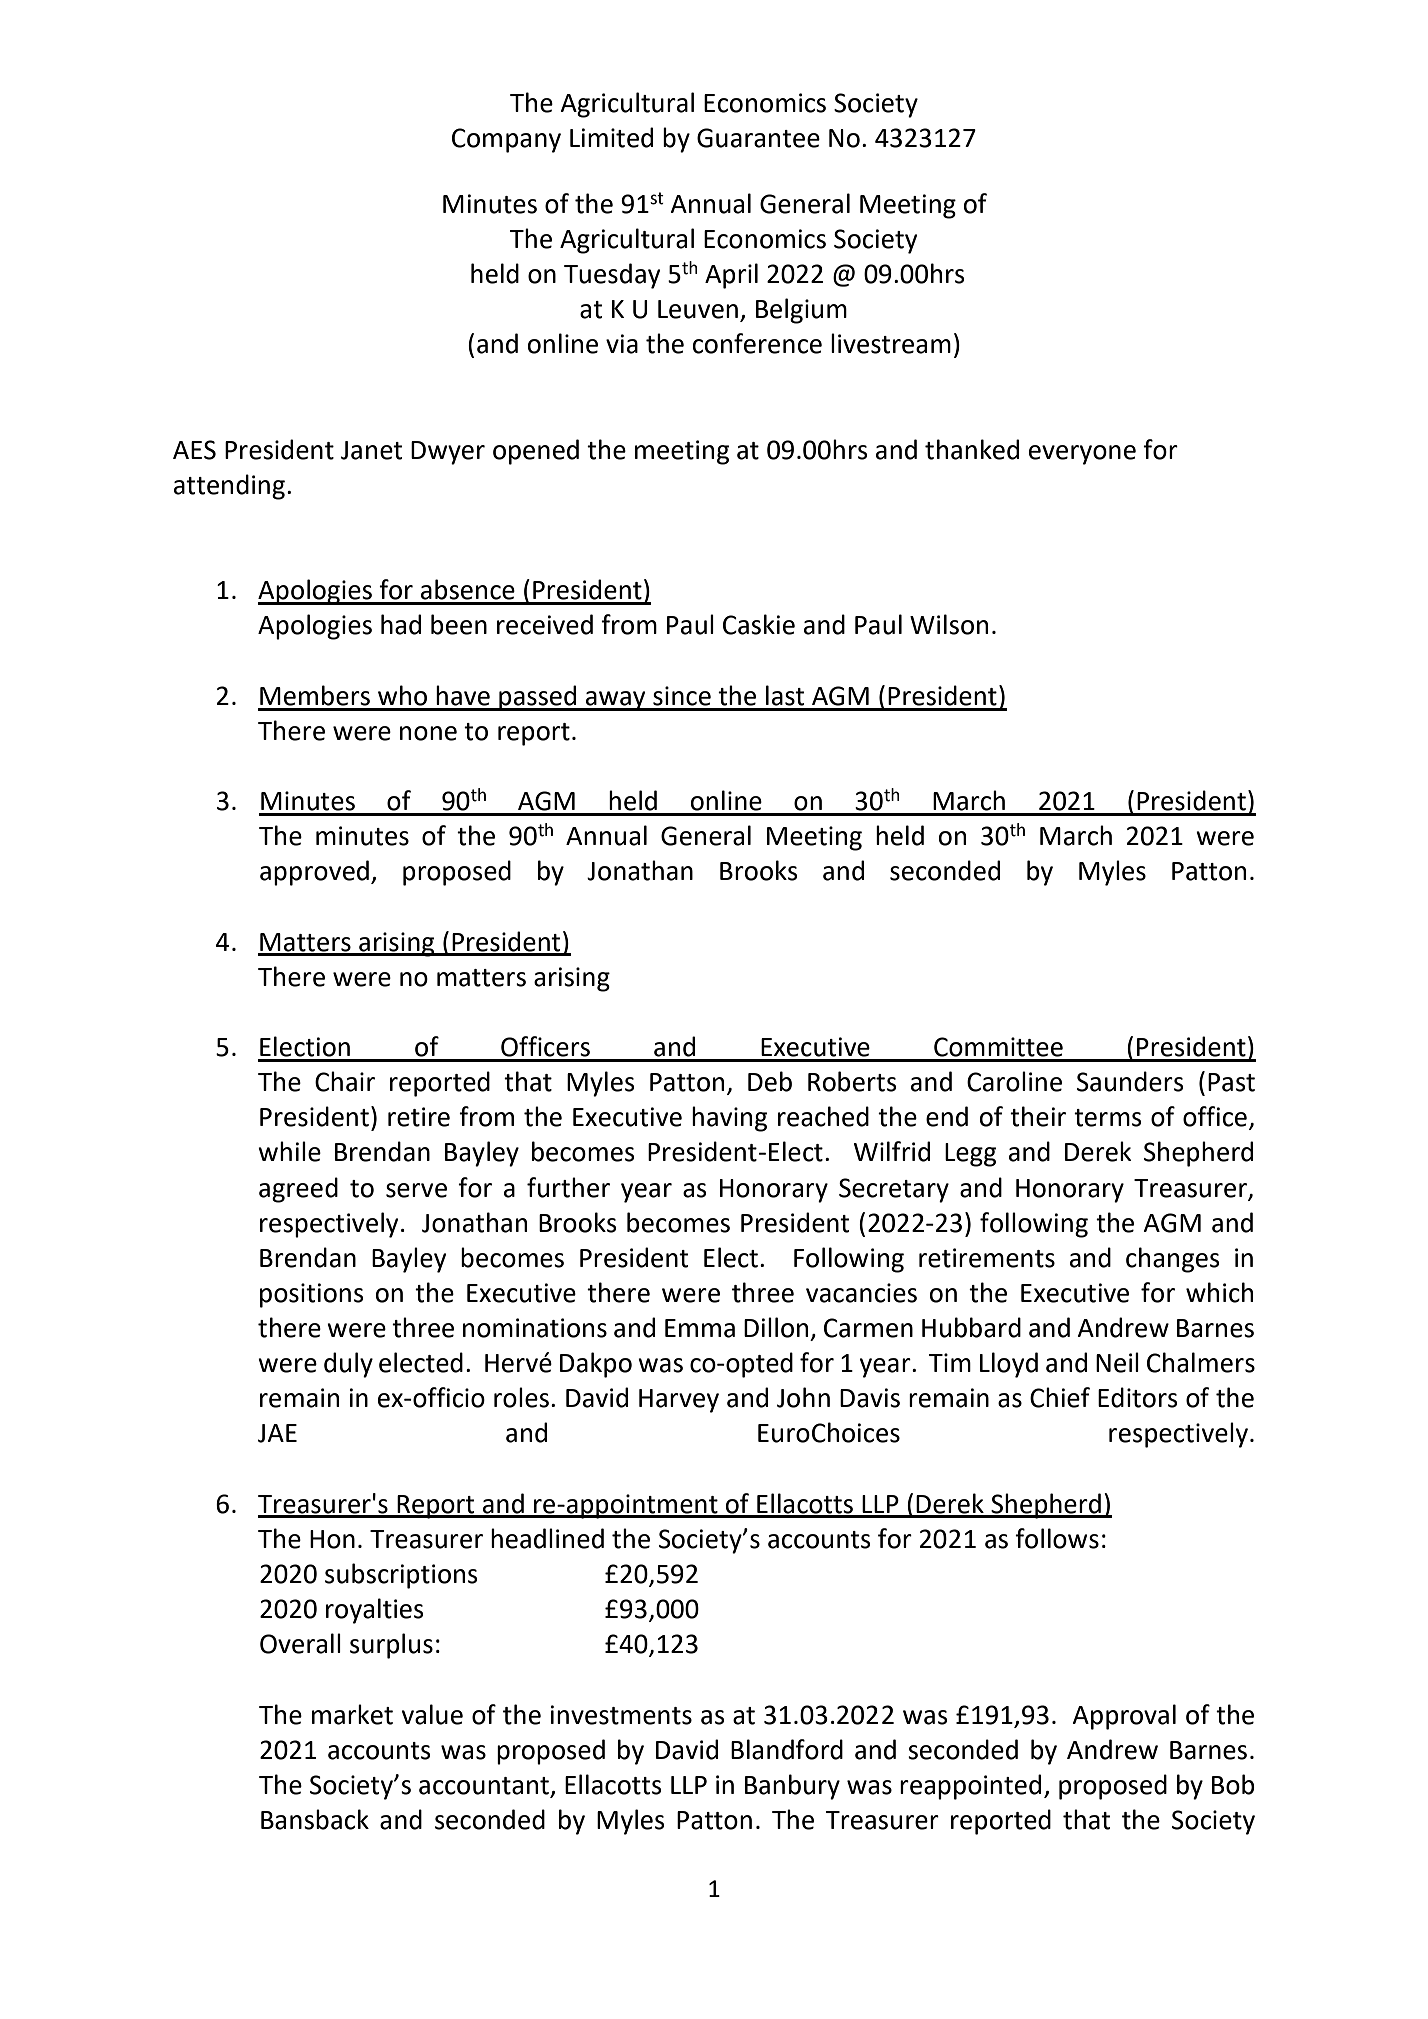 The width and height of the screenshot is (1428, 2019). What do you see at coordinates (891, 343) in the screenshot?
I see `livestream` at bounding box center [891, 343].
